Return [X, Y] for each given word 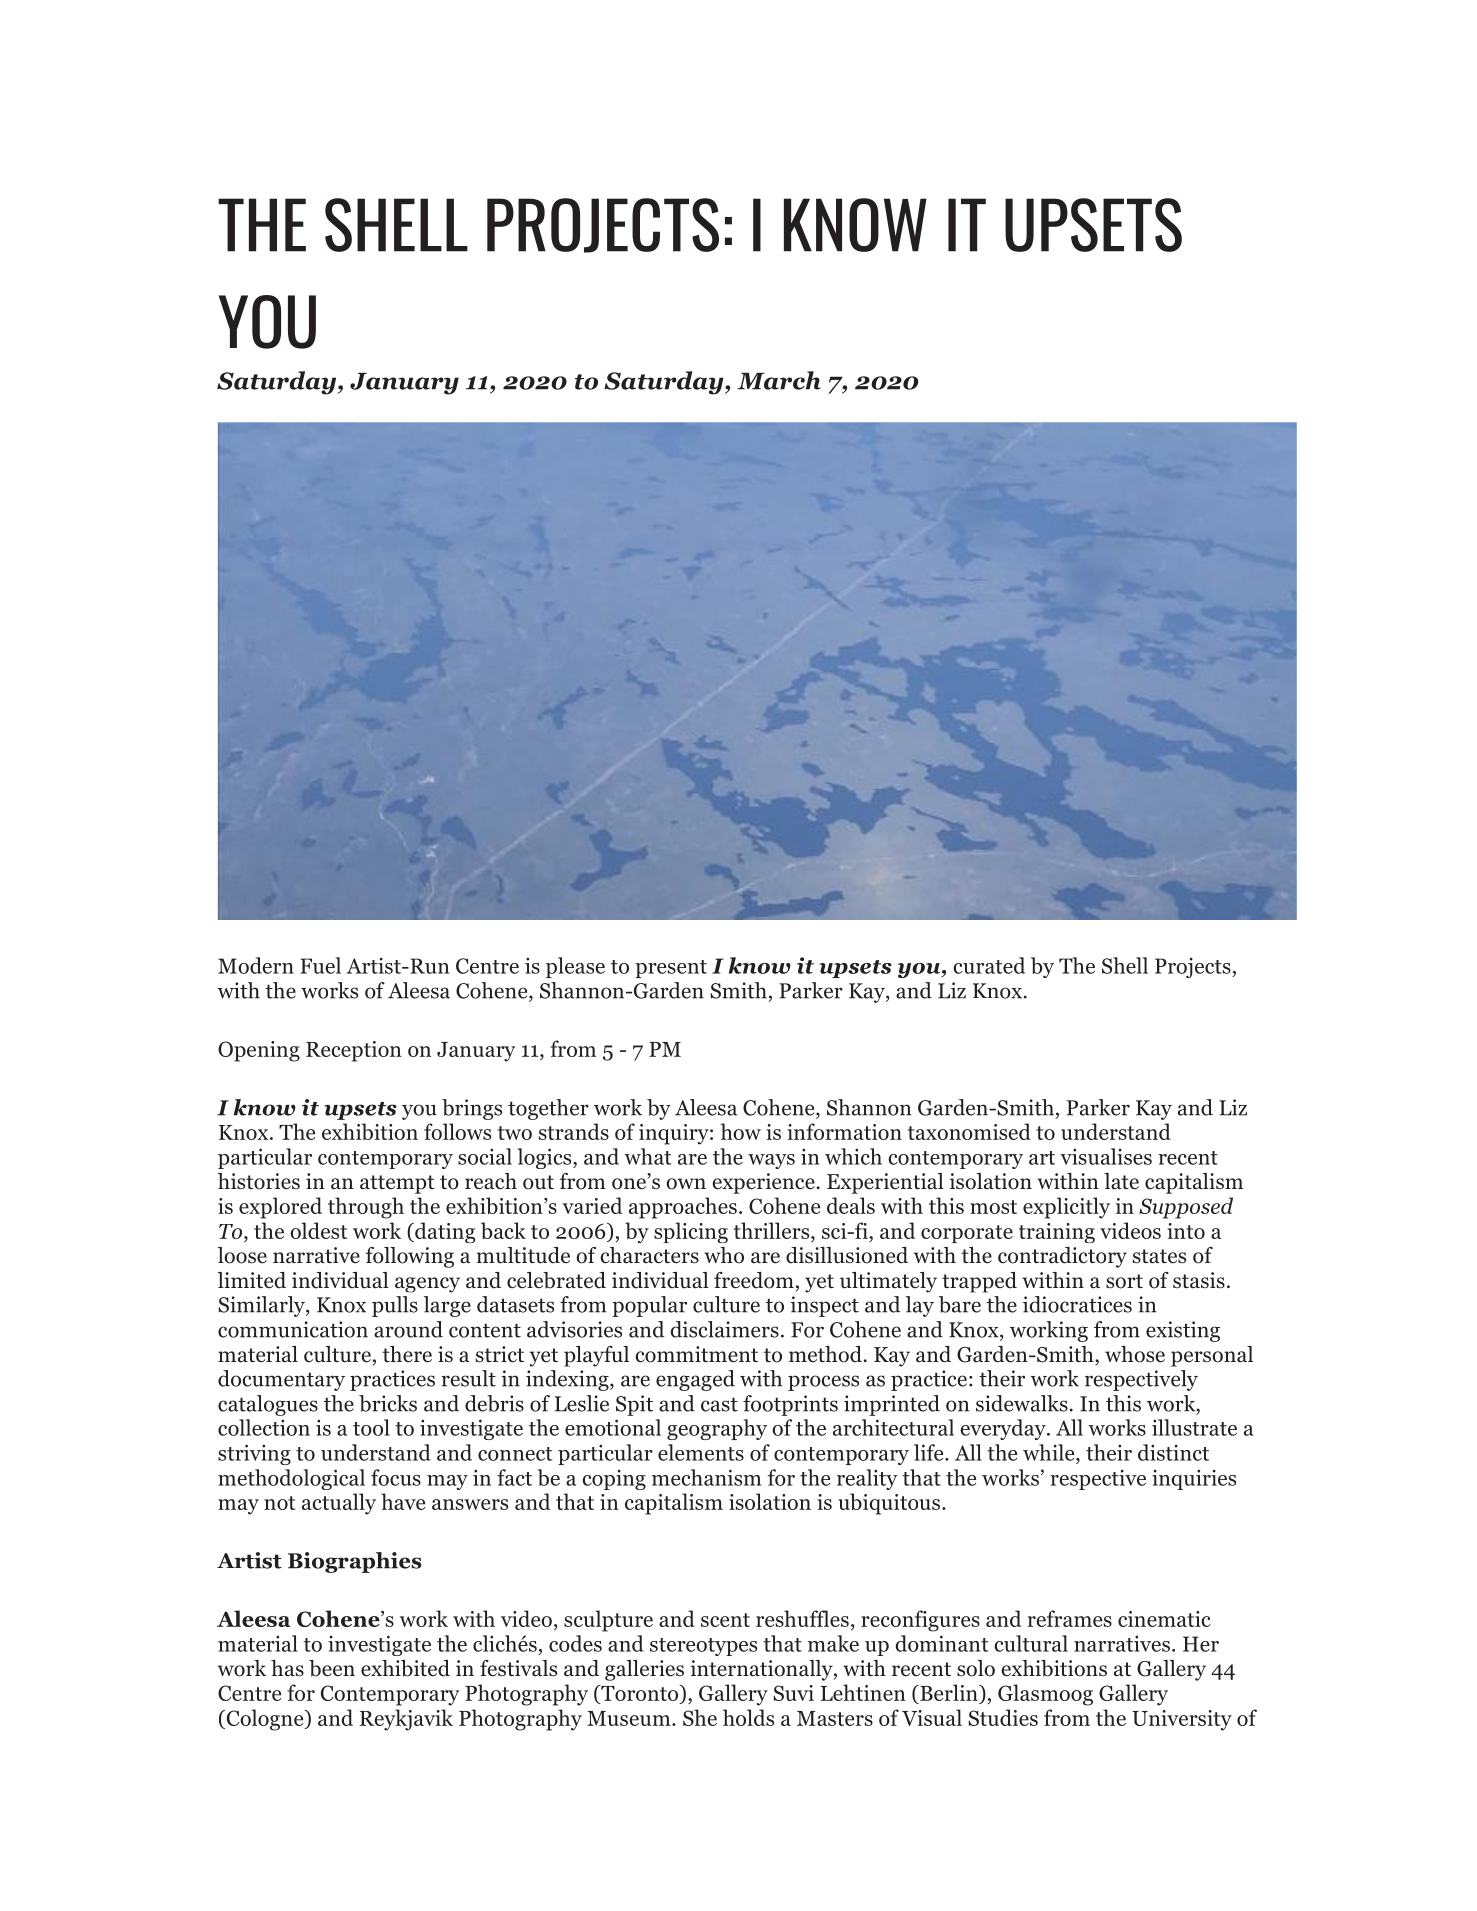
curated [989, 965]
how [741, 1131]
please [575, 967]
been [332, 1668]
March [779, 380]
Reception [354, 1051]
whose [1135, 1354]
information [844, 1131]
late [1121, 1181]
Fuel [320, 965]
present [671, 969]
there [407, 1354]
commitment [696, 1354]
